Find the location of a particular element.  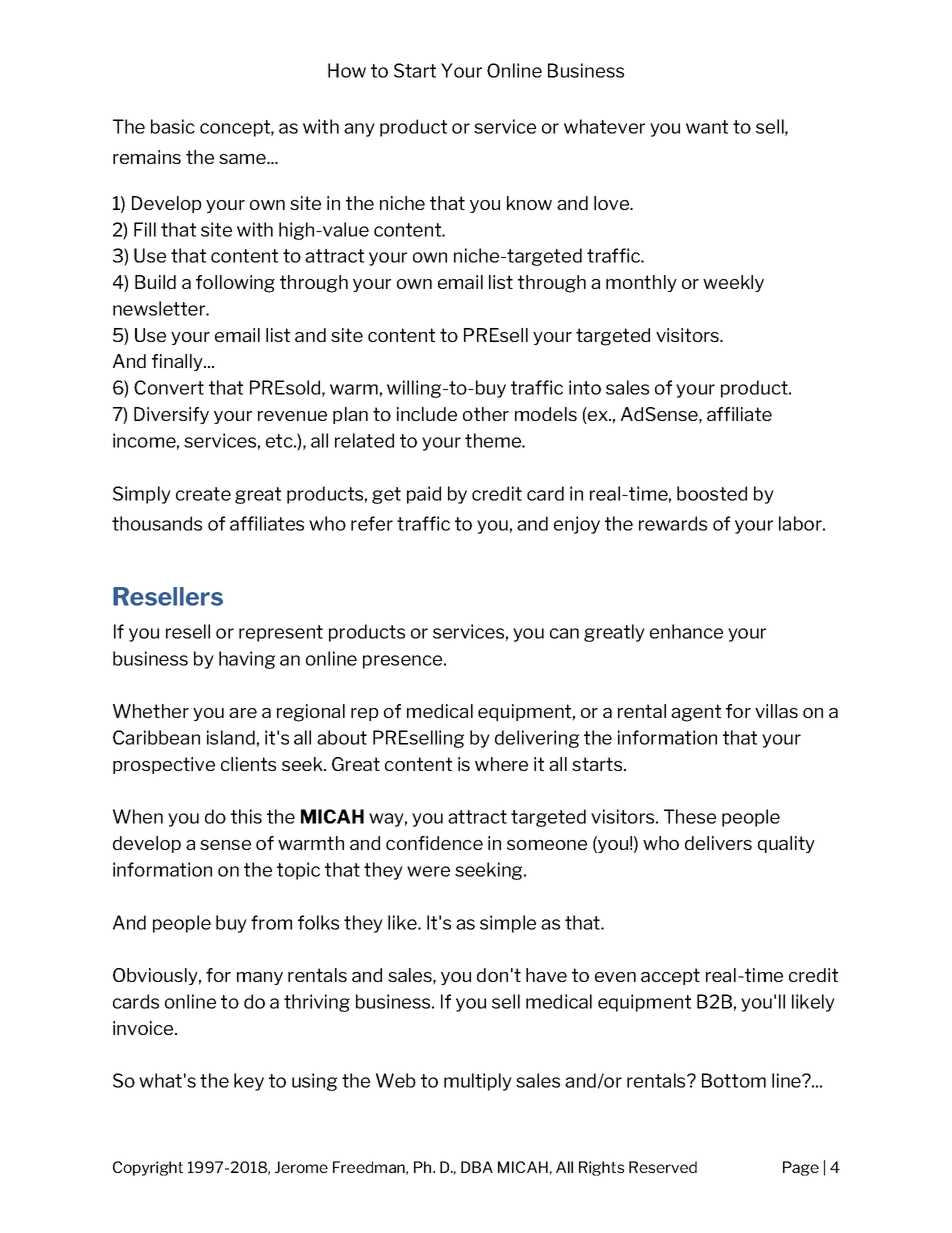

this is located at coordinates (246, 816).
